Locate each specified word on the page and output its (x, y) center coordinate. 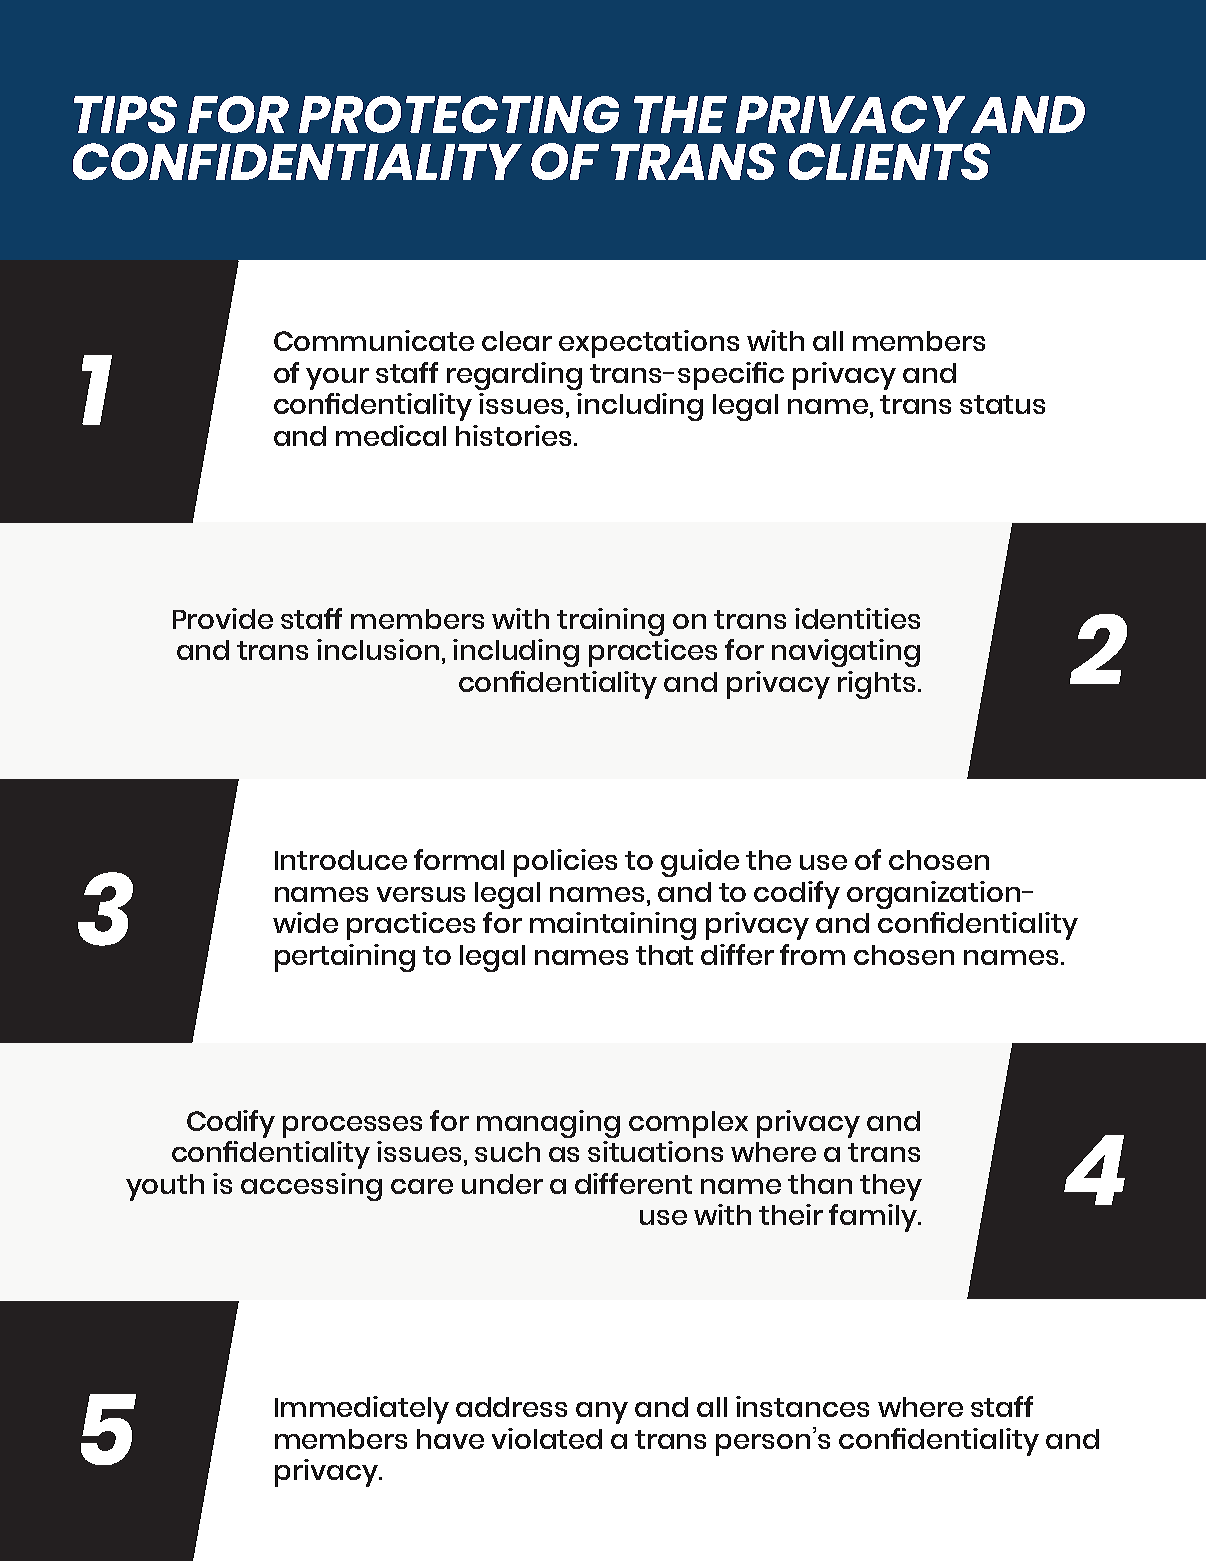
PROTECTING (459, 114)
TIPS (125, 114)
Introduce (341, 860)
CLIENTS (889, 161)
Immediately (362, 1410)
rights (876, 685)
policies (565, 863)
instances (802, 1406)
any (602, 1413)
